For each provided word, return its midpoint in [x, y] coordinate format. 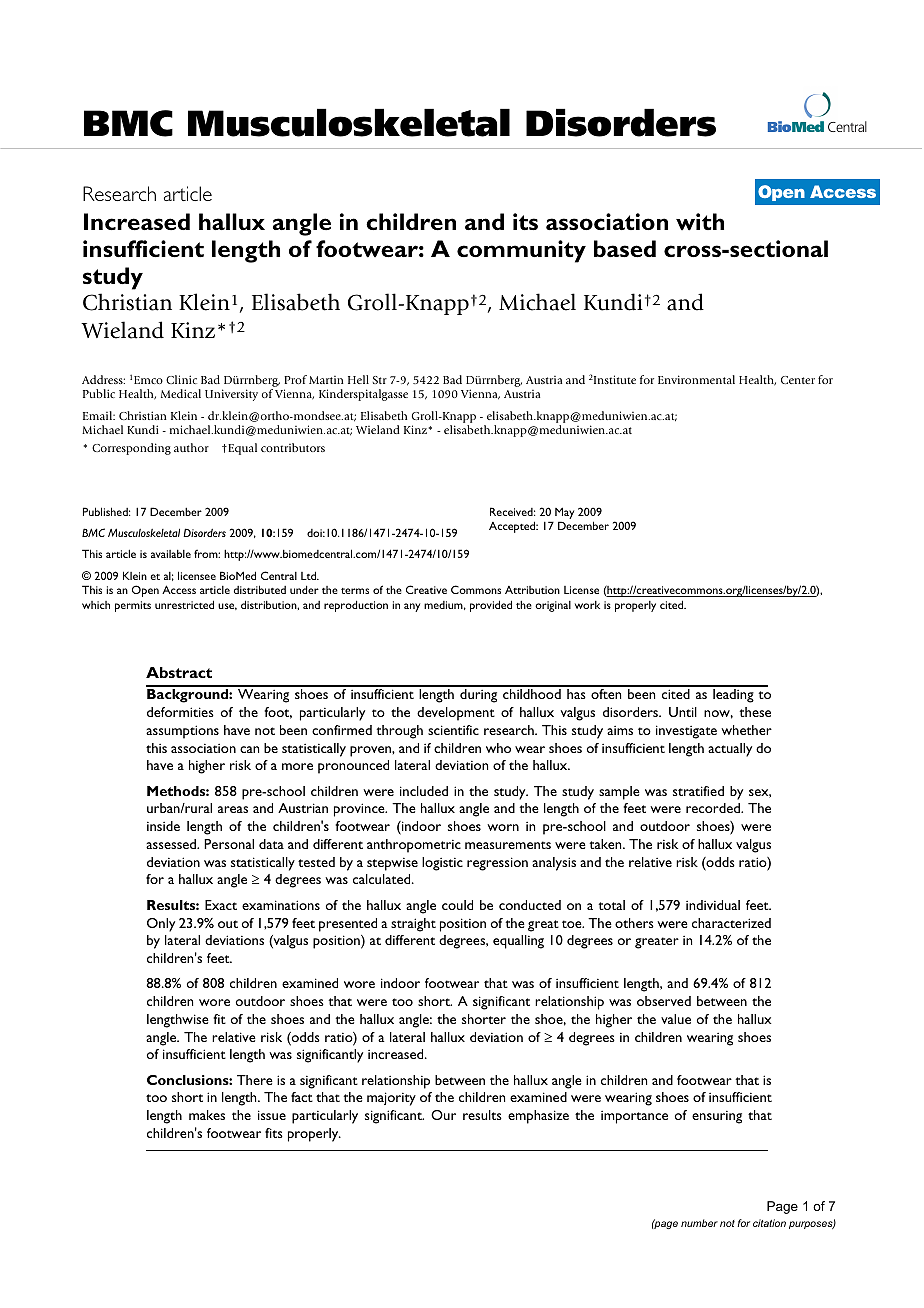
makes [207, 1115]
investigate [686, 732]
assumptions [182, 732]
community [521, 251]
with [700, 222]
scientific [453, 730]
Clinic [181, 379]
